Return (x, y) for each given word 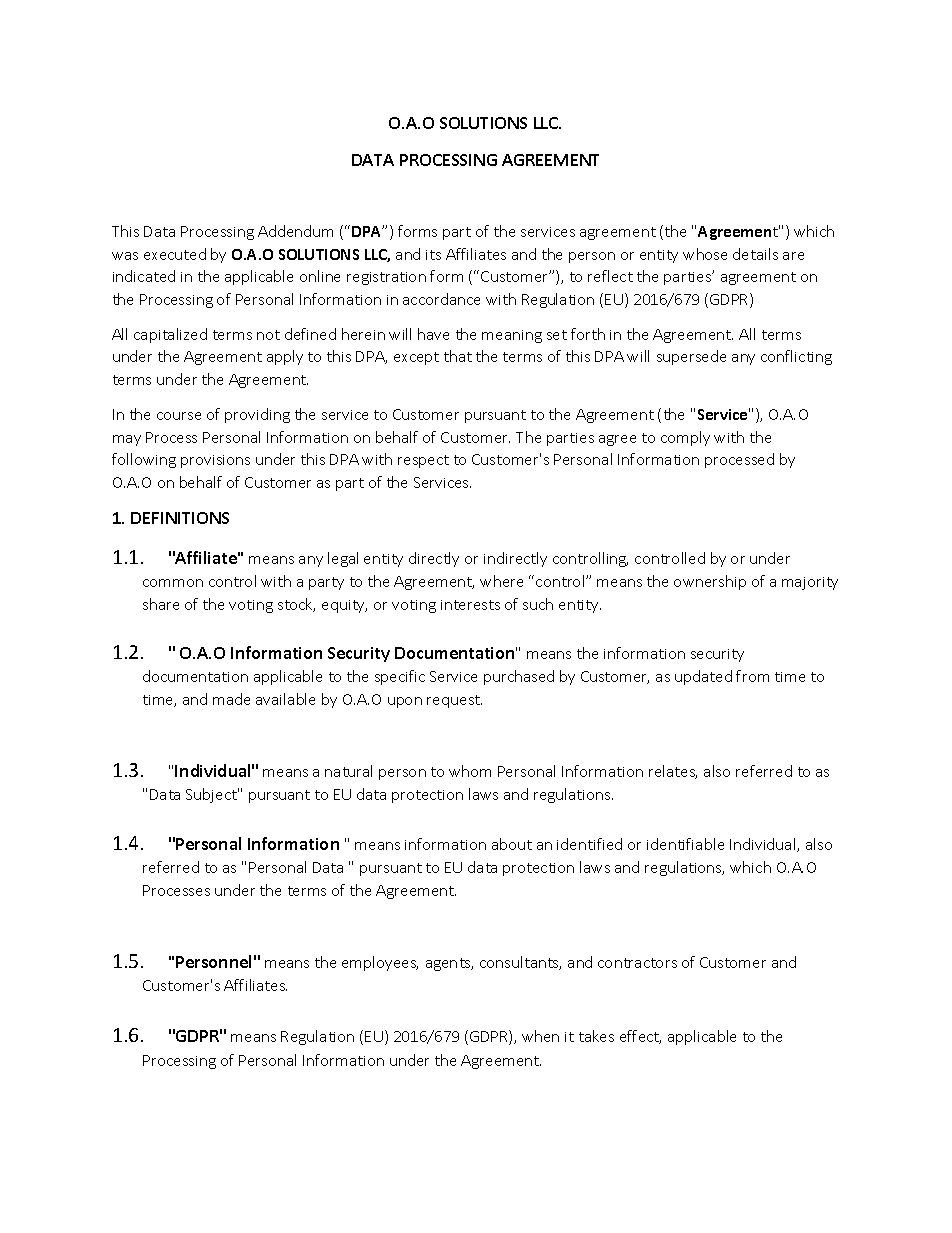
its (433, 255)
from (752, 676)
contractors (637, 963)
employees (380, 963)
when (540, 1036)
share (161, 604)
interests (470, 605)
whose (705, 254)
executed (175, 254)
